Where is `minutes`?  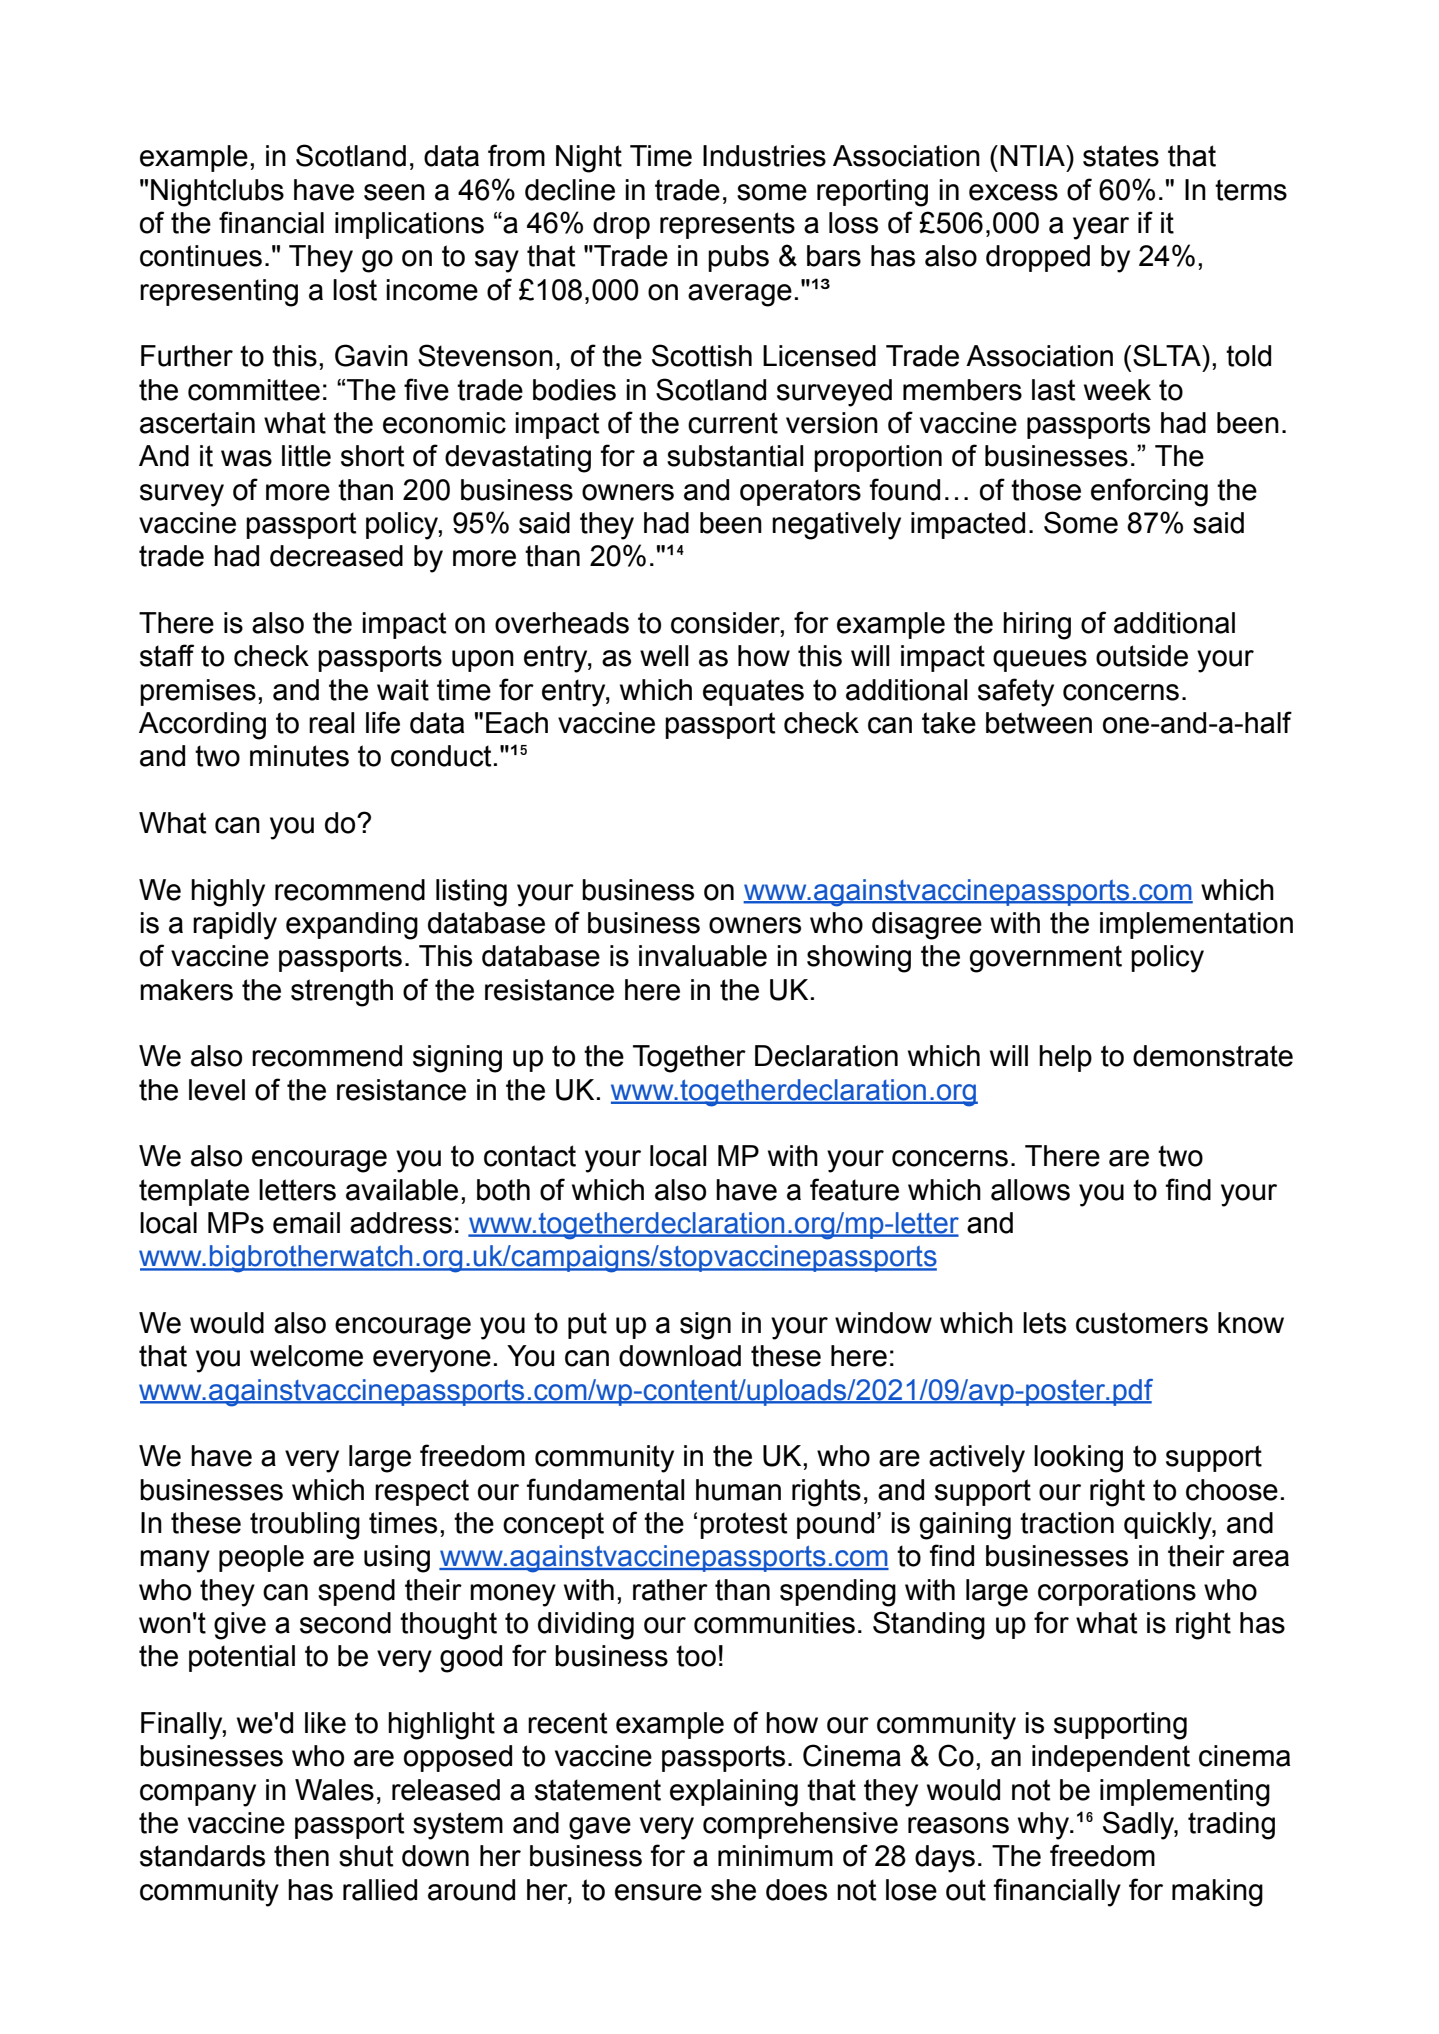 minutes is located at coordinates (299, 756).
